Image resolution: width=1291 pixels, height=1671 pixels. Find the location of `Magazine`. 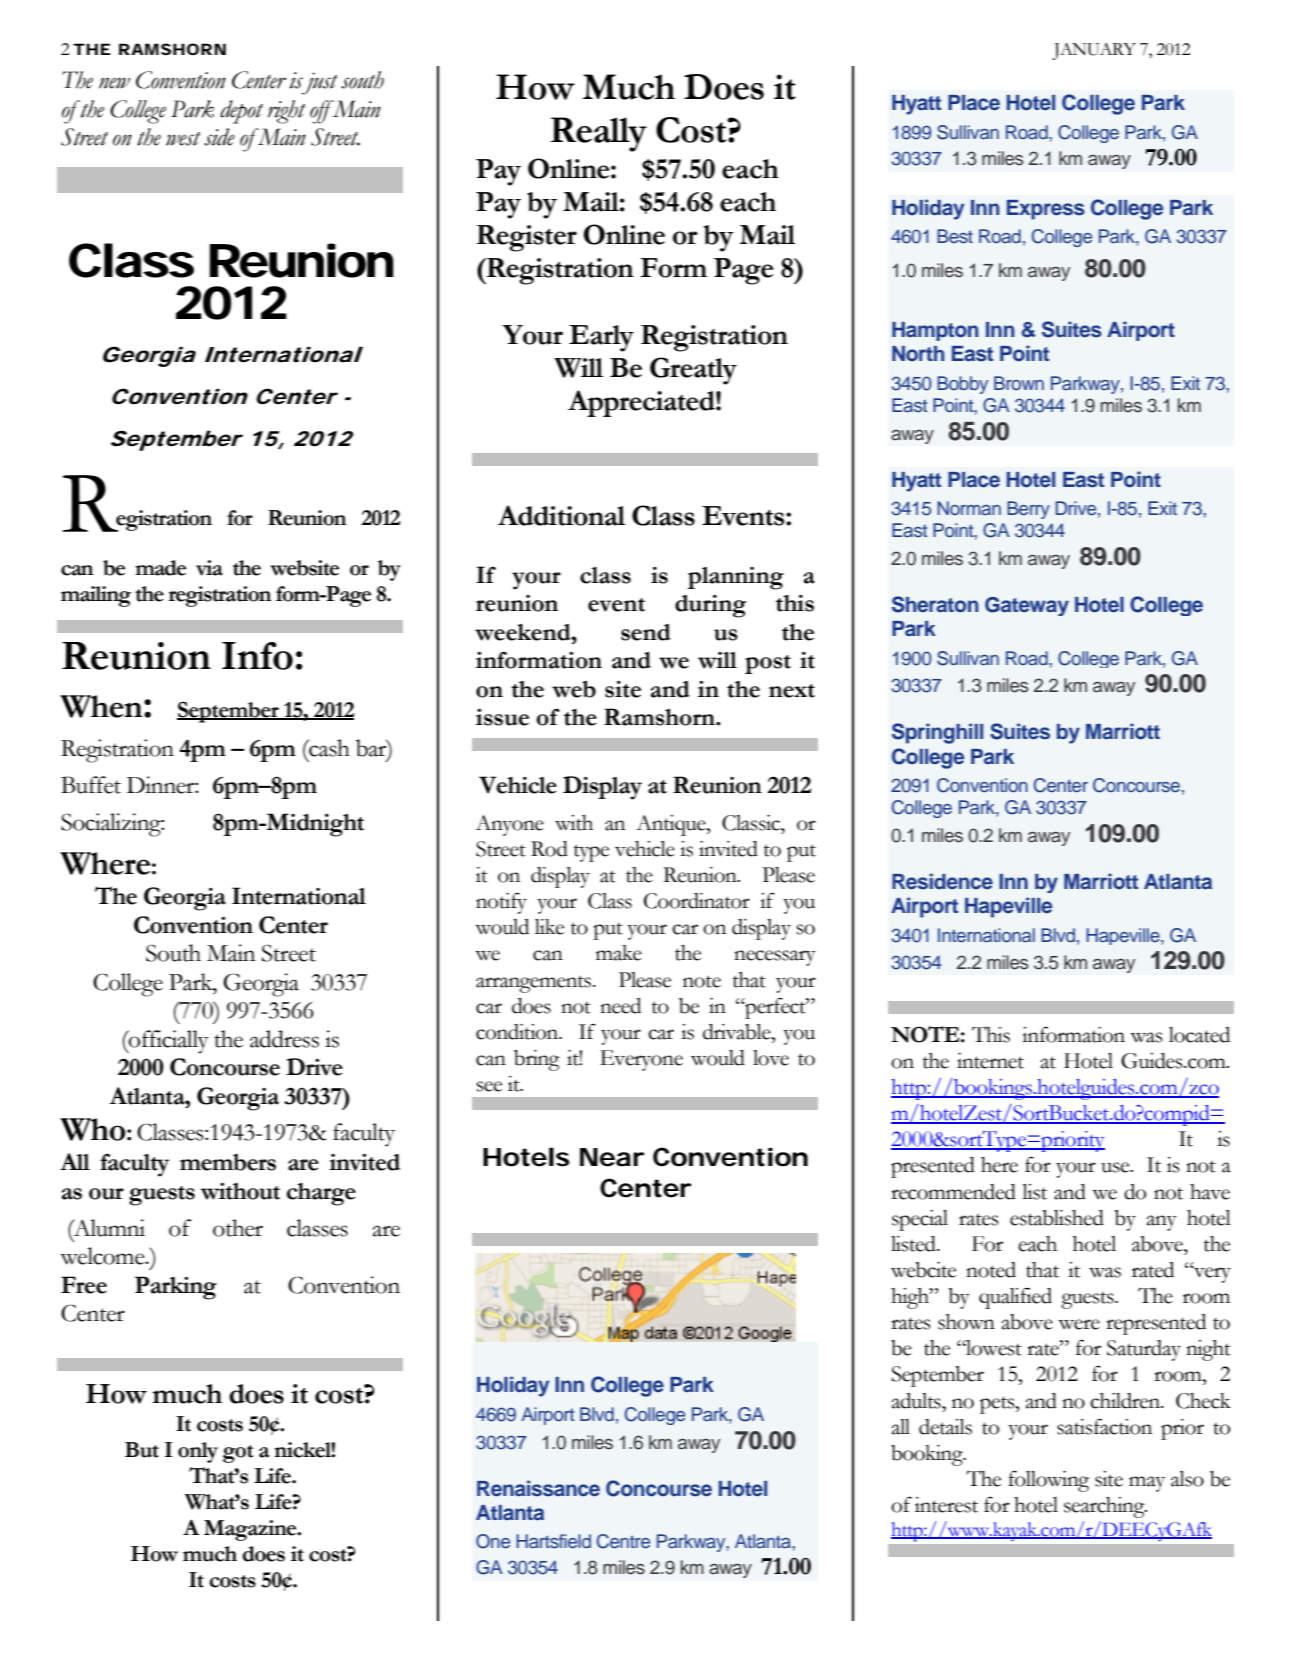

Magazine is located at coordinates (251, 1530).
